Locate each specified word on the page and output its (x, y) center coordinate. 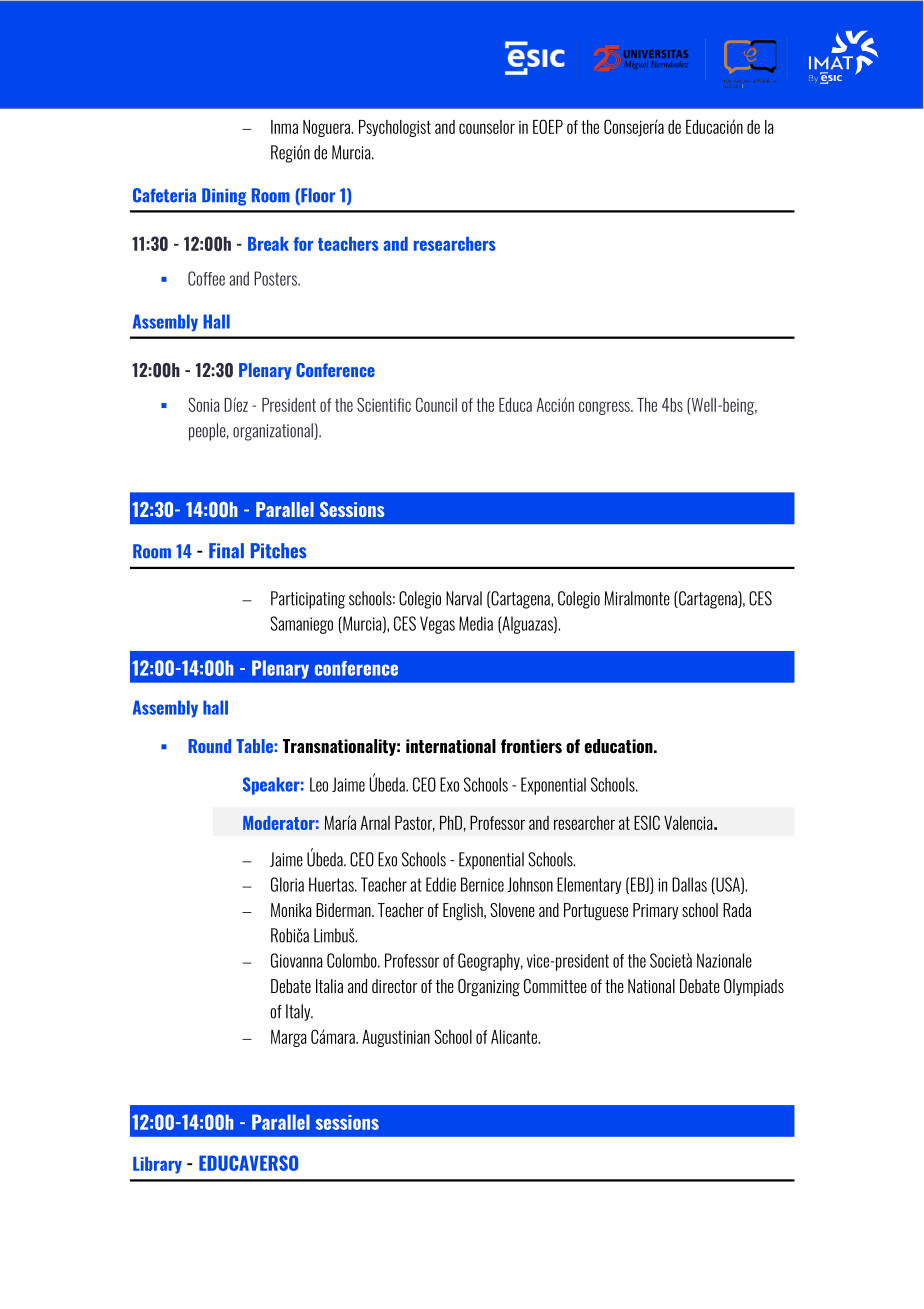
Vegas (437, 625)
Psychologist (395, 128)
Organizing (489, 988)
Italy (299, 1012)
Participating (308, 600)
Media (476, 623)
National (651, 986)
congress (605, 408)
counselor (487, 127)
